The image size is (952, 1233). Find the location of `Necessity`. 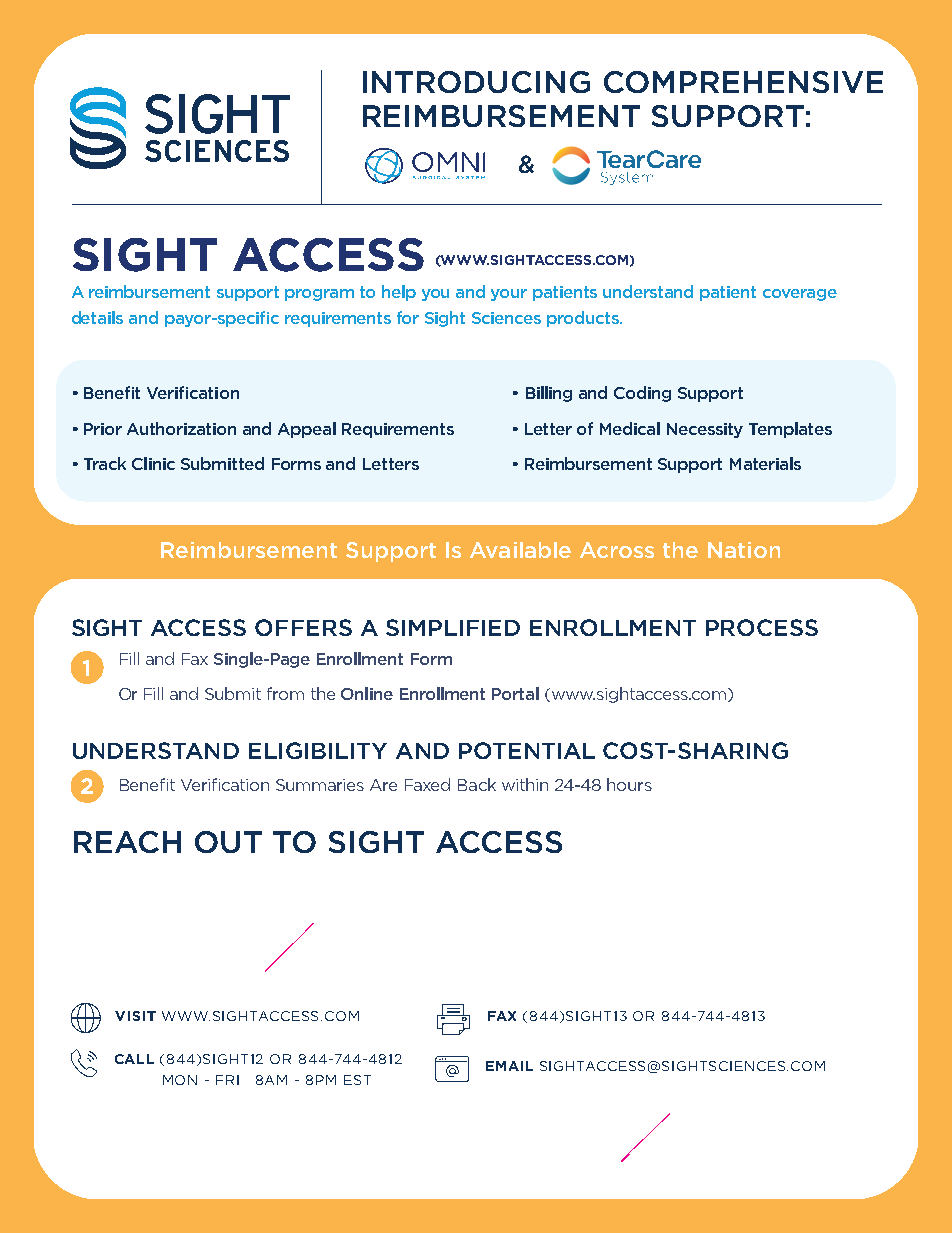

Necessity is located at coordinates (705, 430).
